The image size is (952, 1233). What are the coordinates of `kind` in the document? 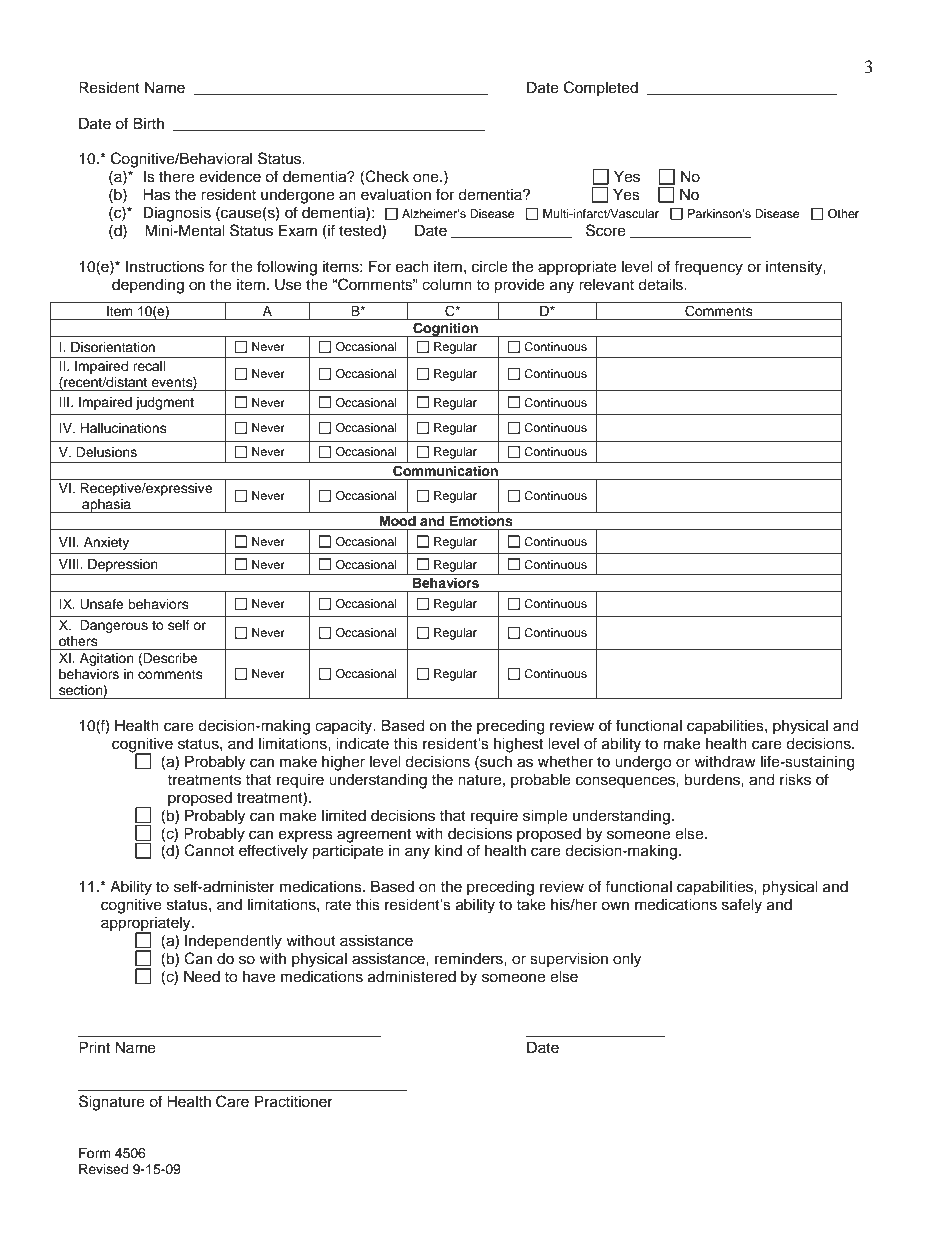 It's located at (448, 850).
